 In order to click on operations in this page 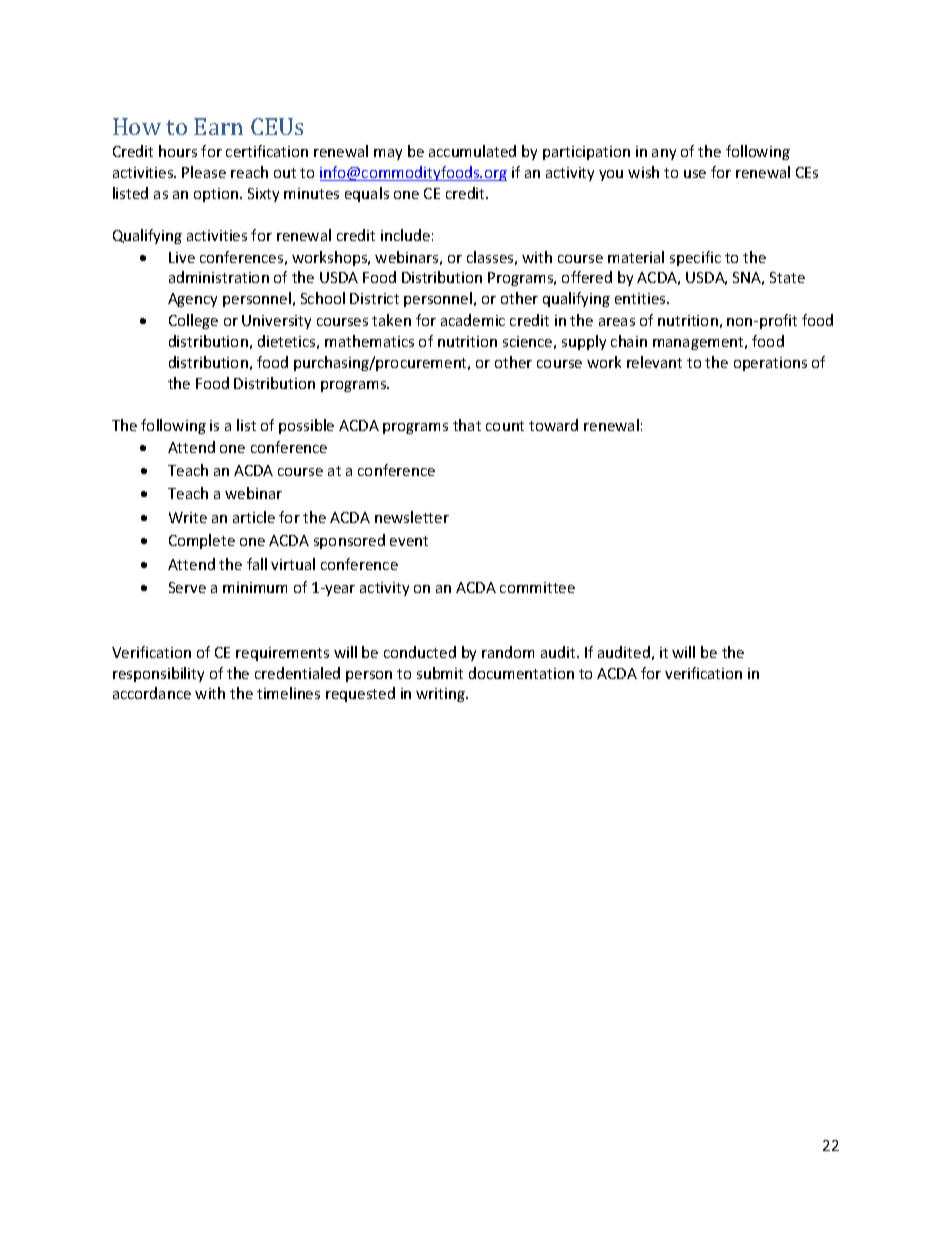, I will do `click(770, 364)`.
